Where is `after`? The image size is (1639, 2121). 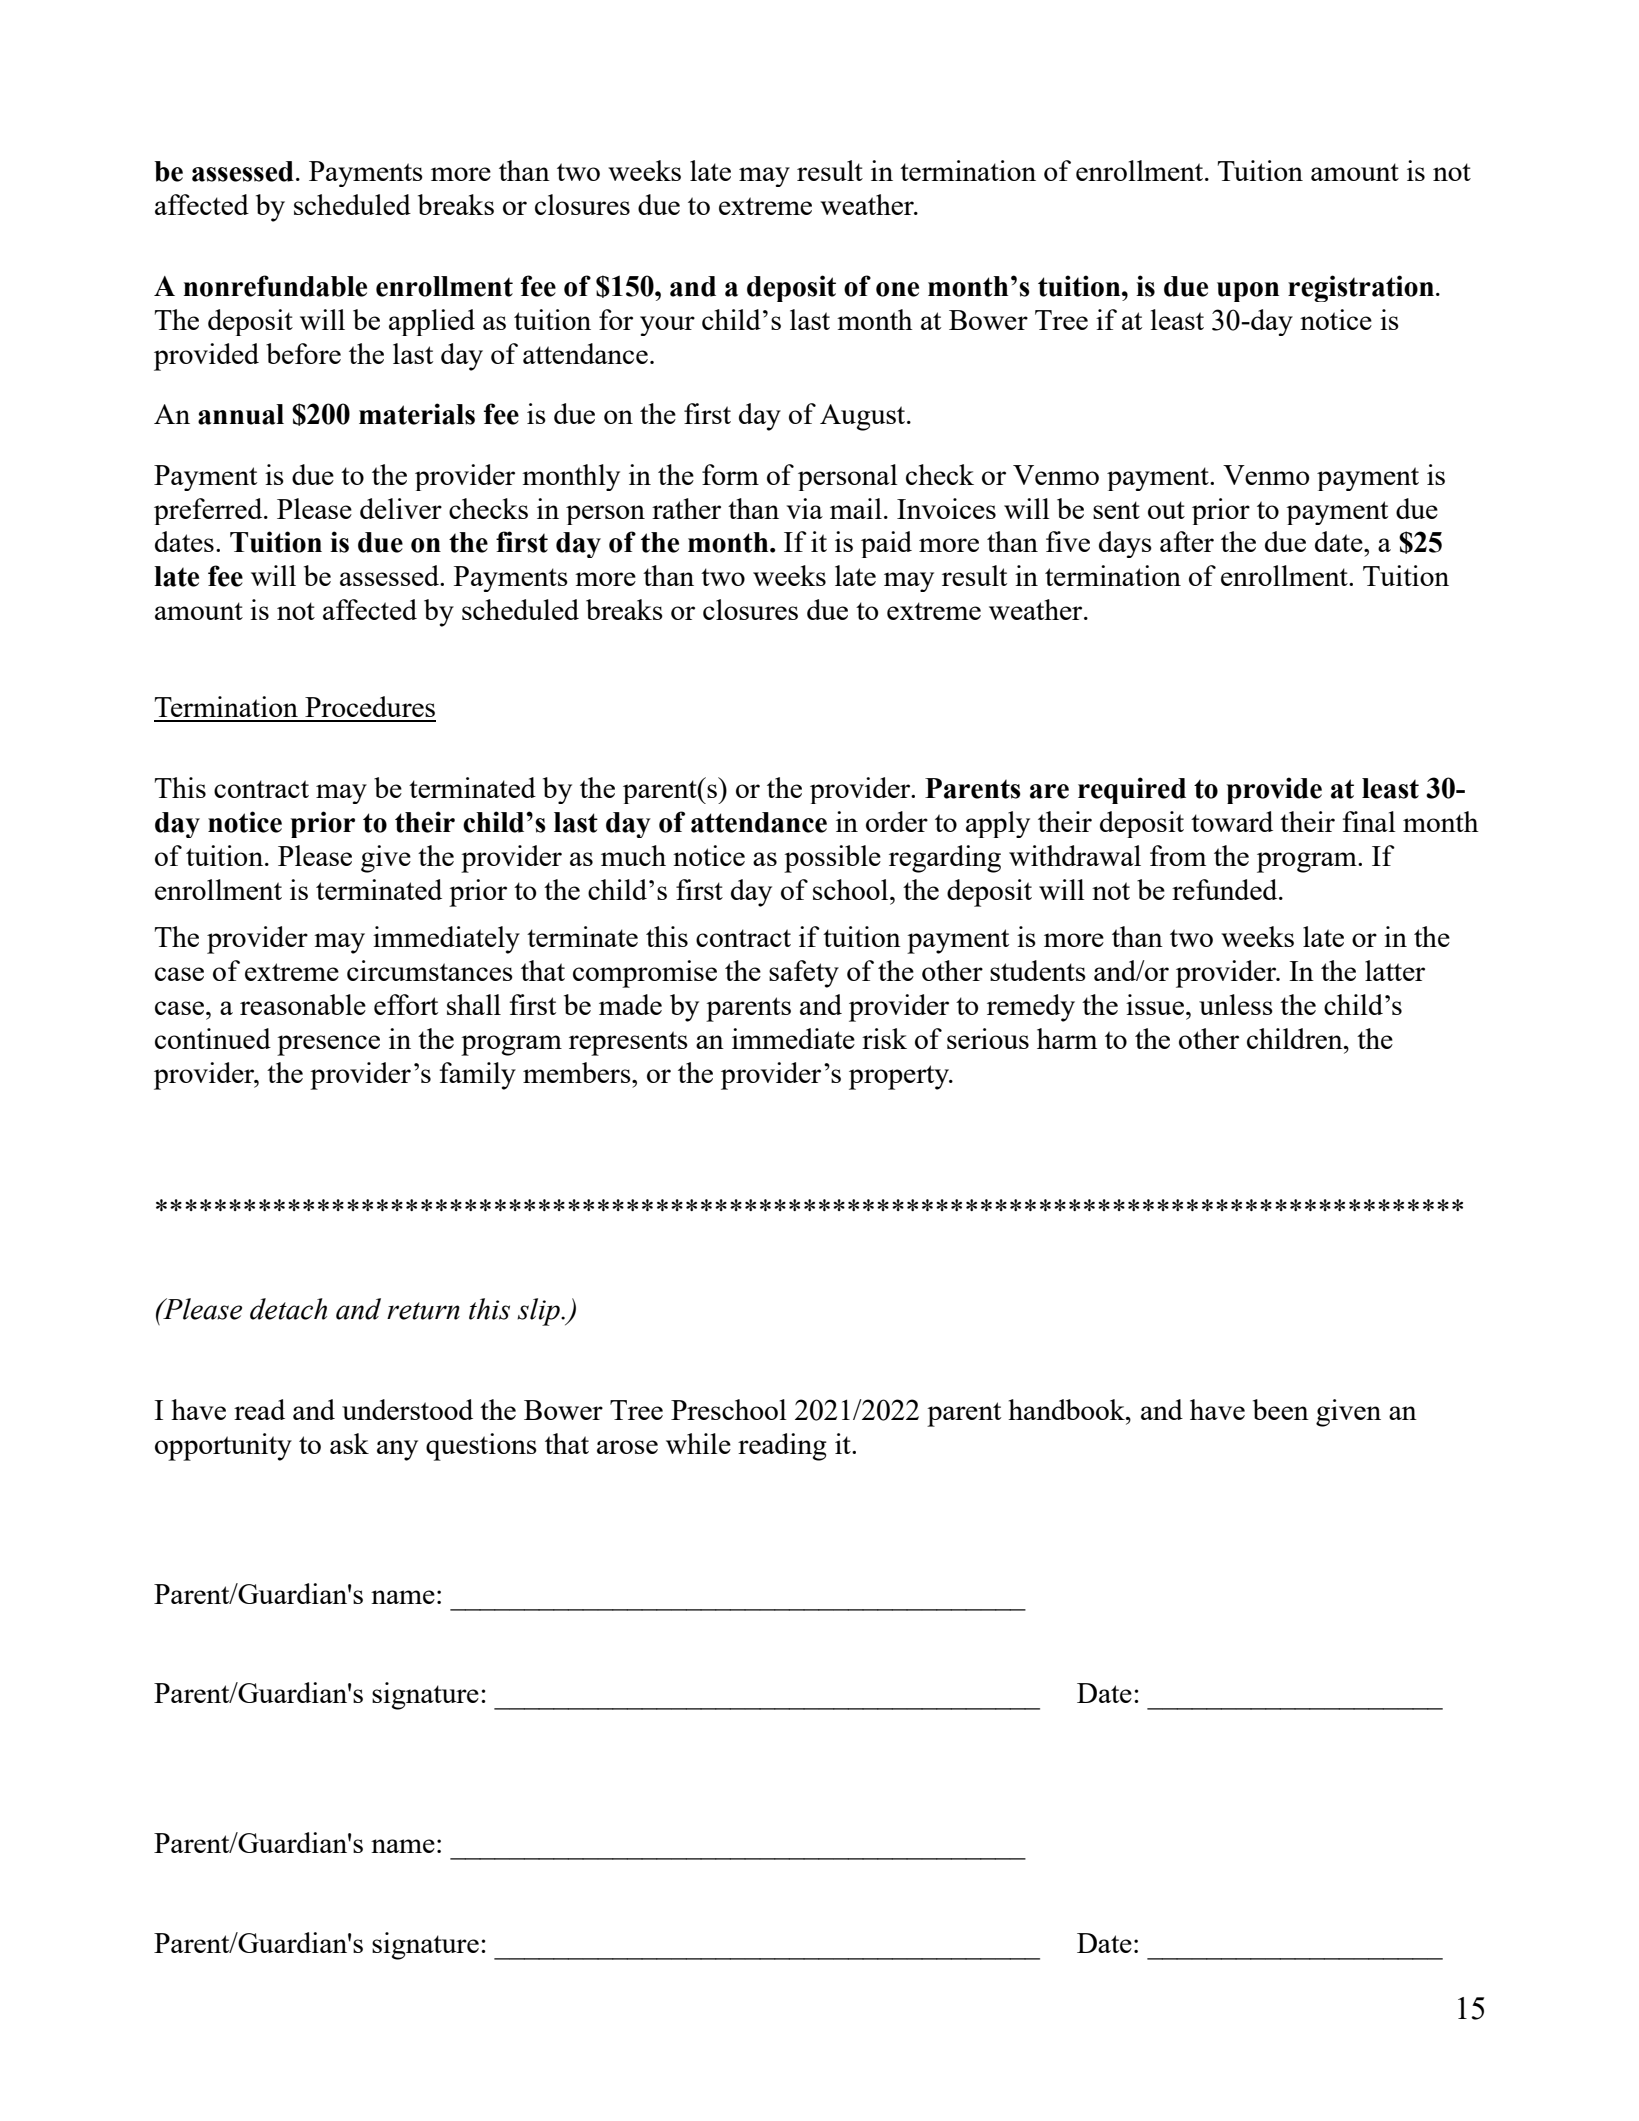
after is located at coordinates (1187, 541).
